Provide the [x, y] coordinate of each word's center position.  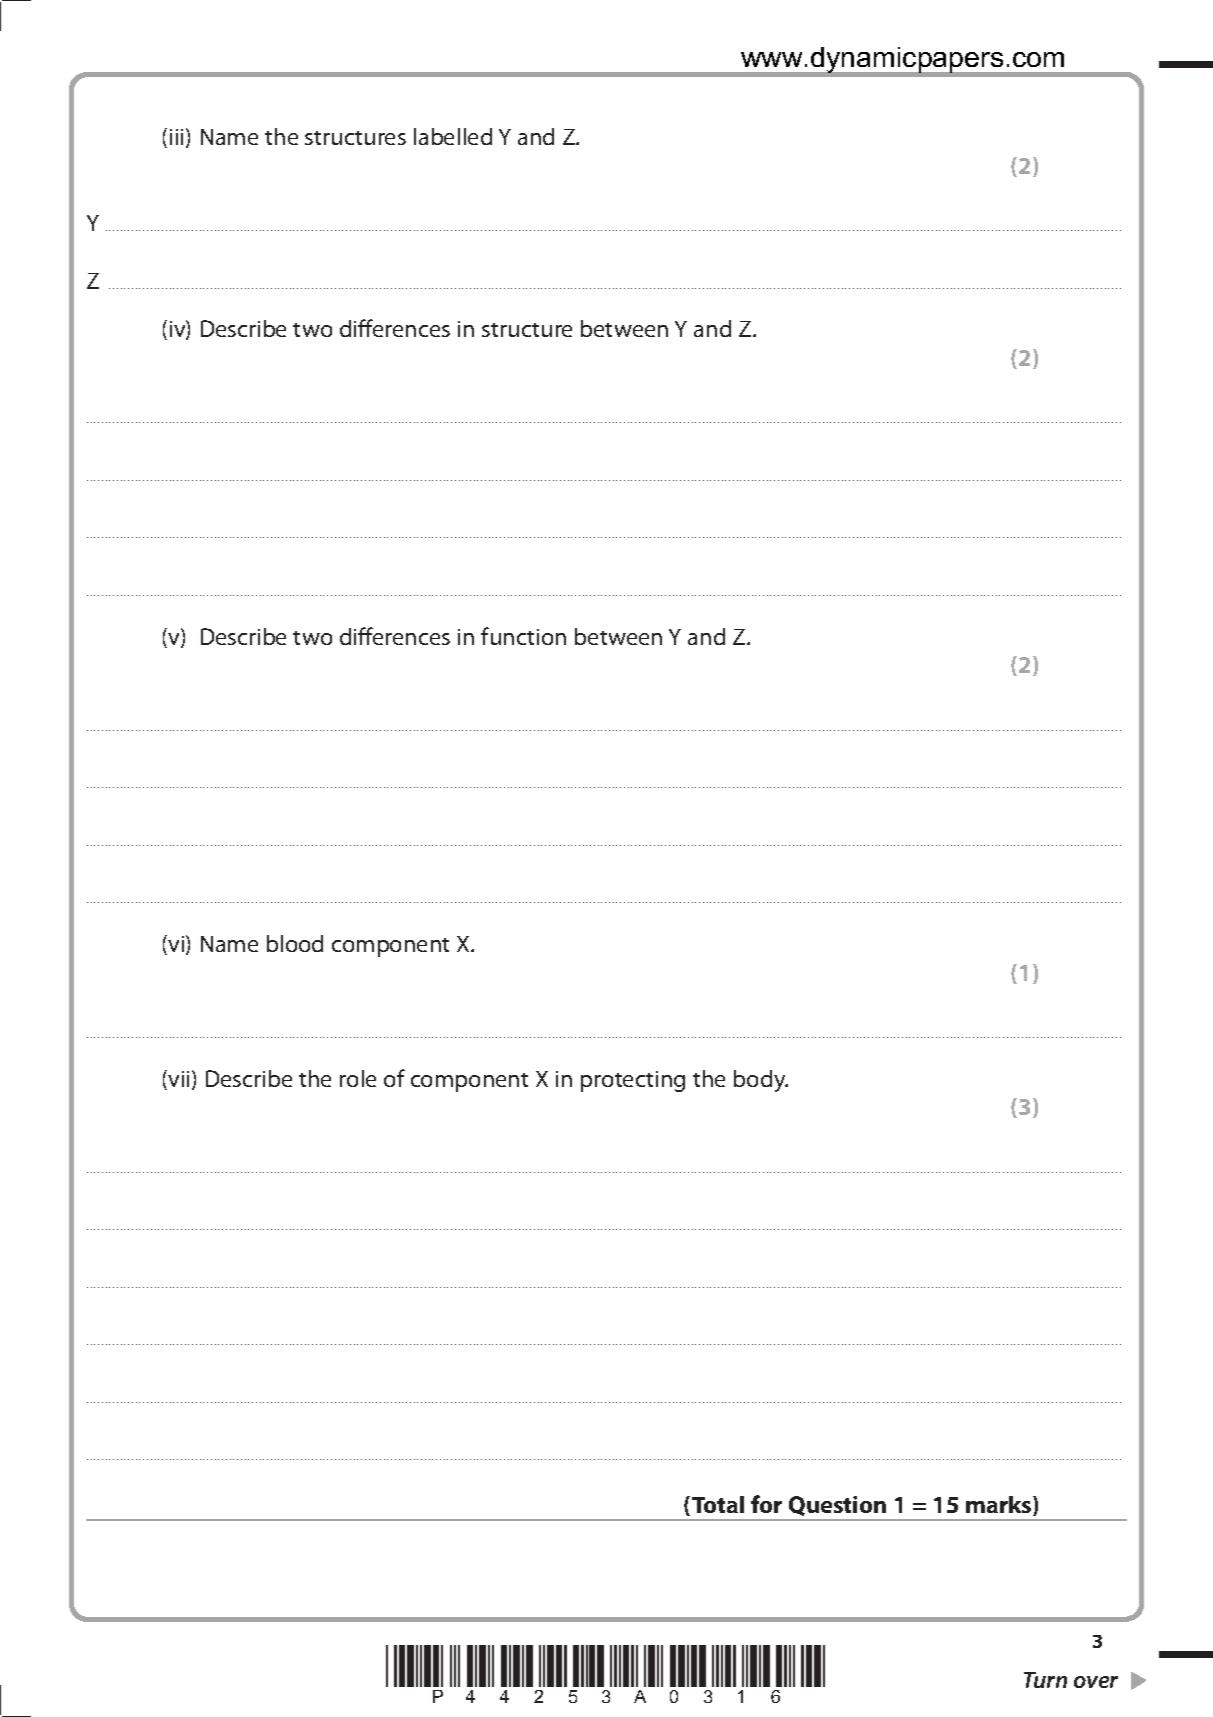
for [766, 1504]
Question [837, 1506]
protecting [633, 1081]
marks [1000, 1506]
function [523, 636]
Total [718, 1504]
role [358, 1078]
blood [295, 943]
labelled [453, 136]
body [761, 1081]
